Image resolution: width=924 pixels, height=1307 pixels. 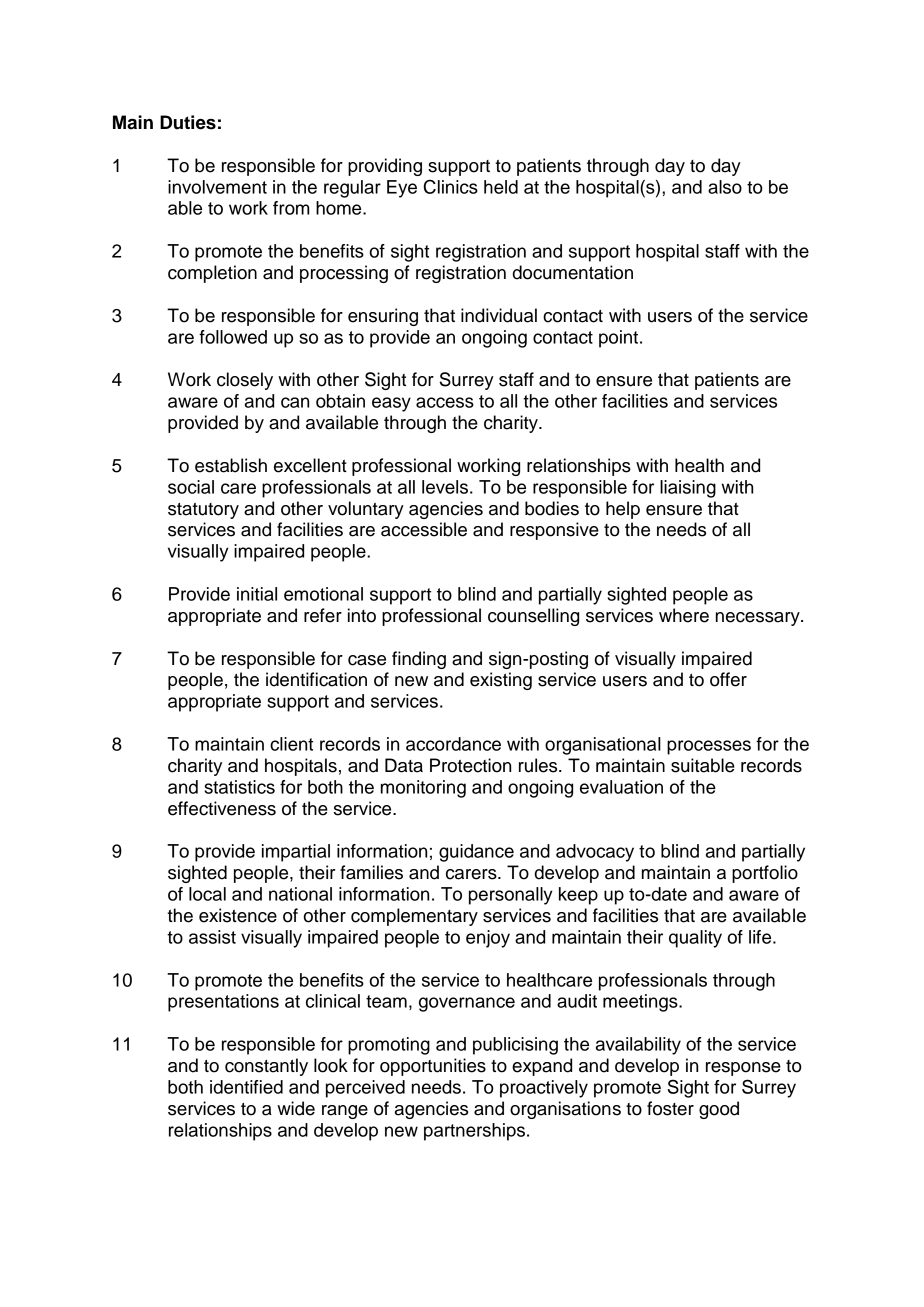 What do you see at coordinates (476, 1132) in the document?
I see `partnerships` at bounding box center [476, 1132].
